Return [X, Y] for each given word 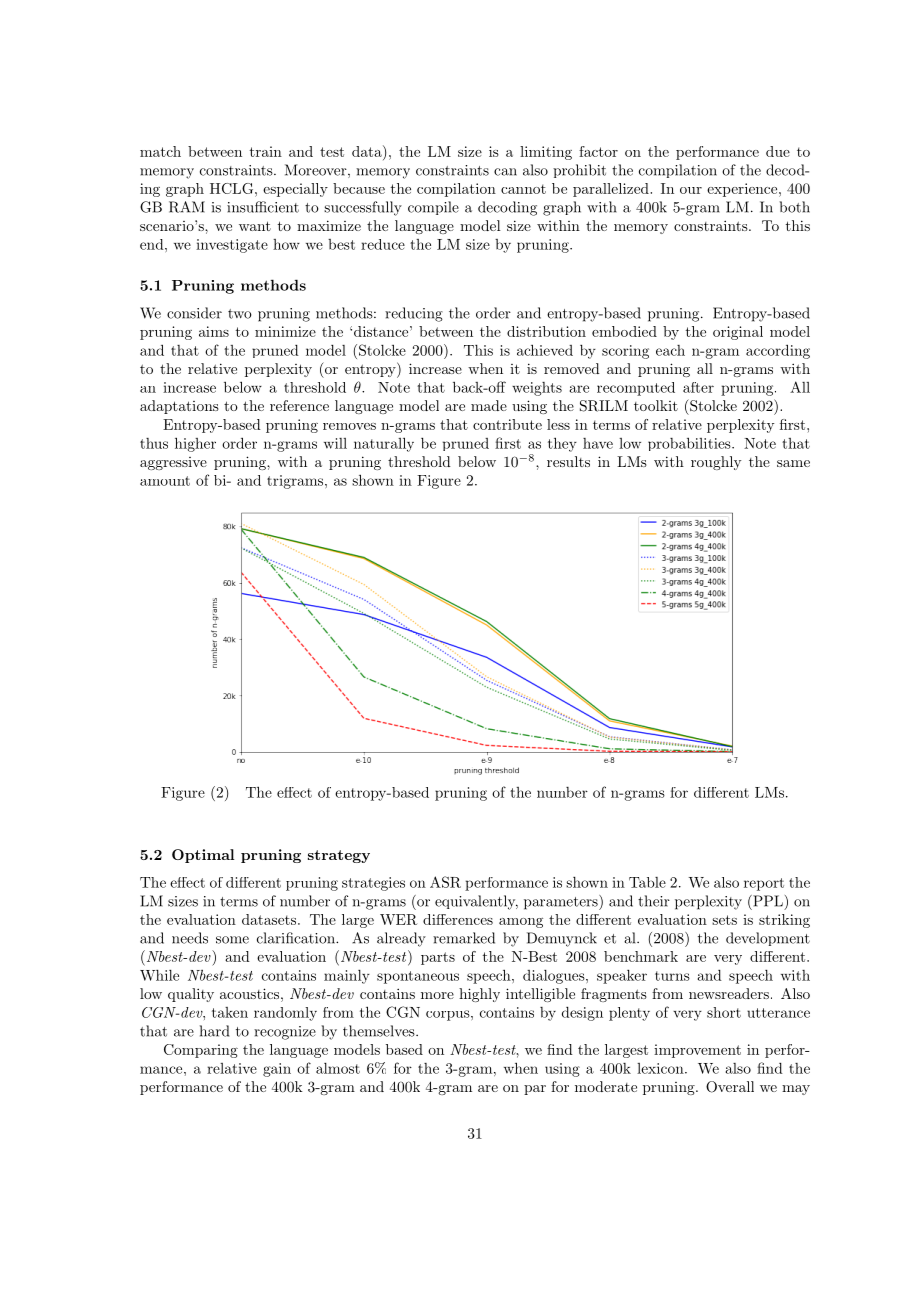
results [568, 461]
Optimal [203, 856]
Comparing [201, 1051]
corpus [448, 1015]
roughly [716, 463]
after [698, 387]
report [764, 884]
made [489, 405]
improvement [697, 1051]
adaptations [179, 407]
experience [742, 190]
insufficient [263, 207]
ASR [445, 882]
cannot [523, 189]
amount [165, 481]
